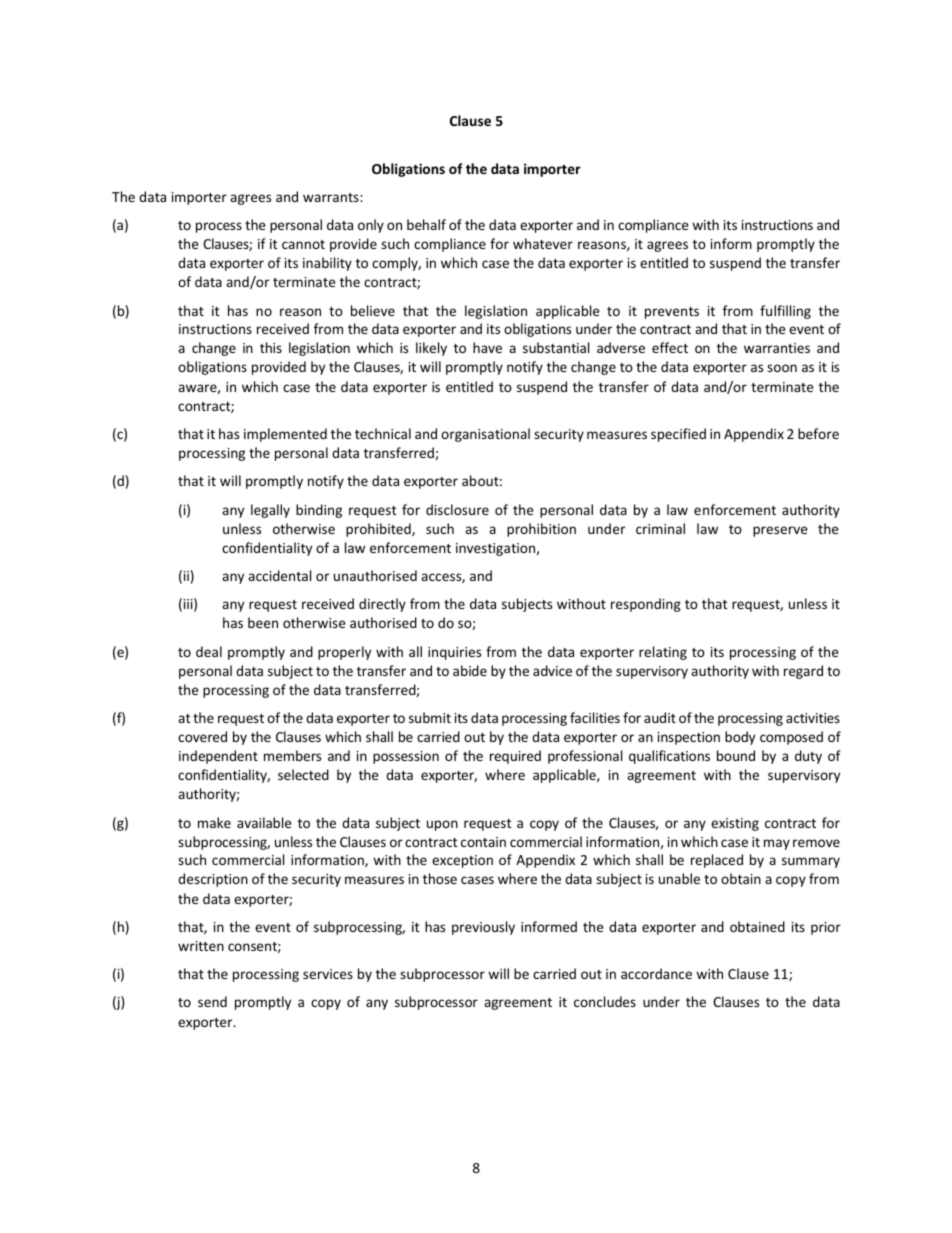 The height and width of the screenshot is (1233, 952). Describe the element at coordinates (270, 511) in the screenshot. I see `legally` at that location.
